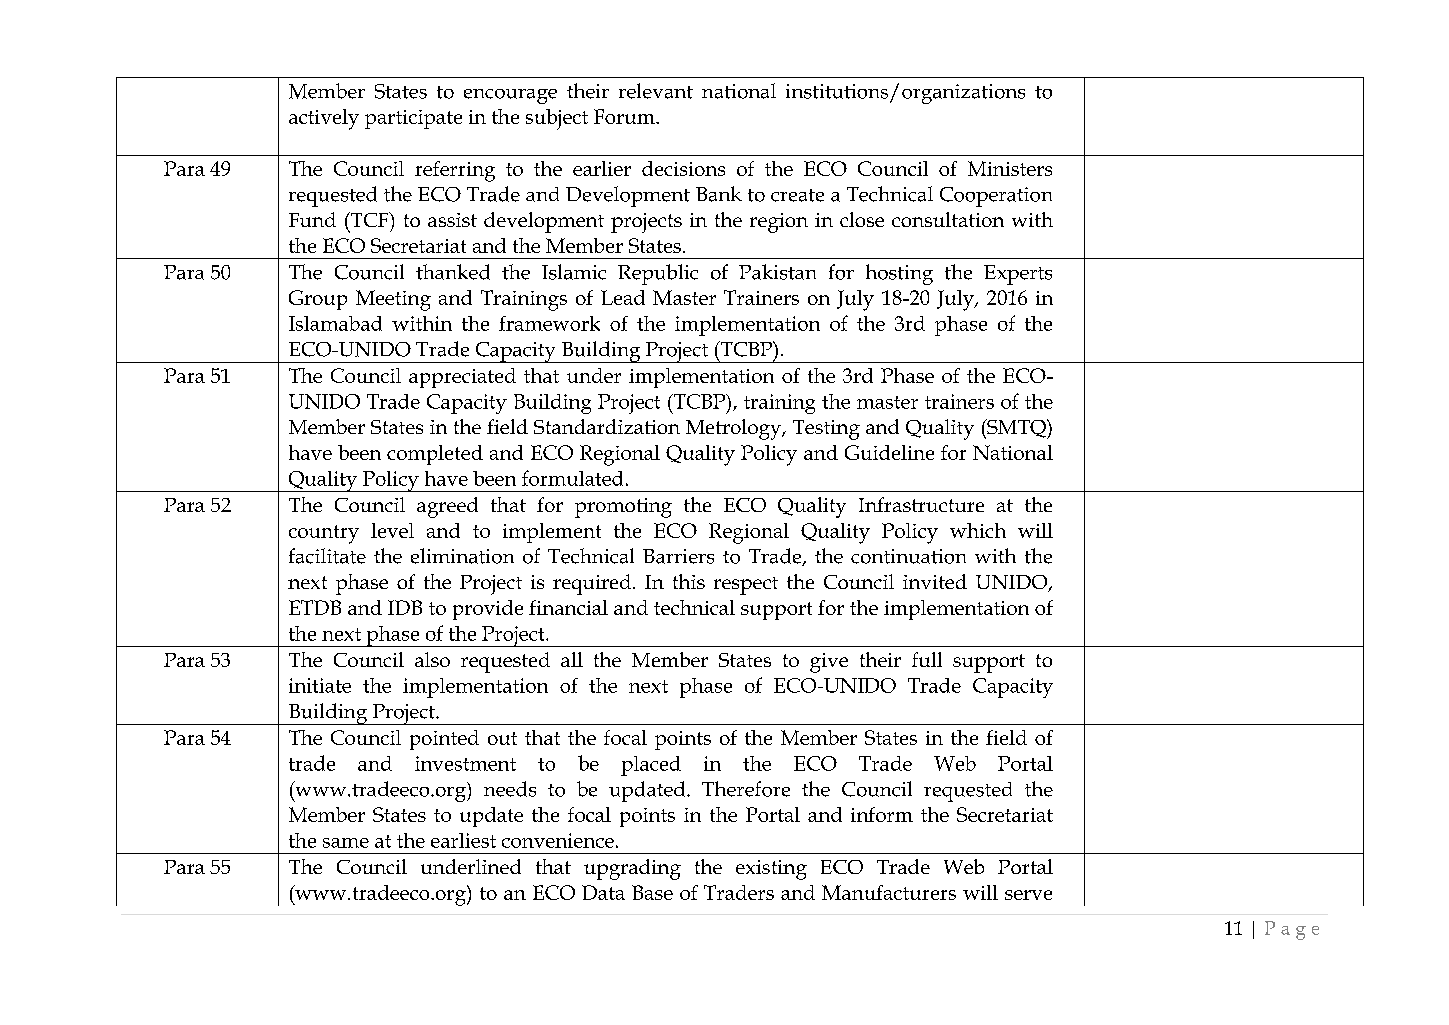  What do you see at coordinates (444, 740) in the document?
I see `pointed` at bounding box center [444, 740].
